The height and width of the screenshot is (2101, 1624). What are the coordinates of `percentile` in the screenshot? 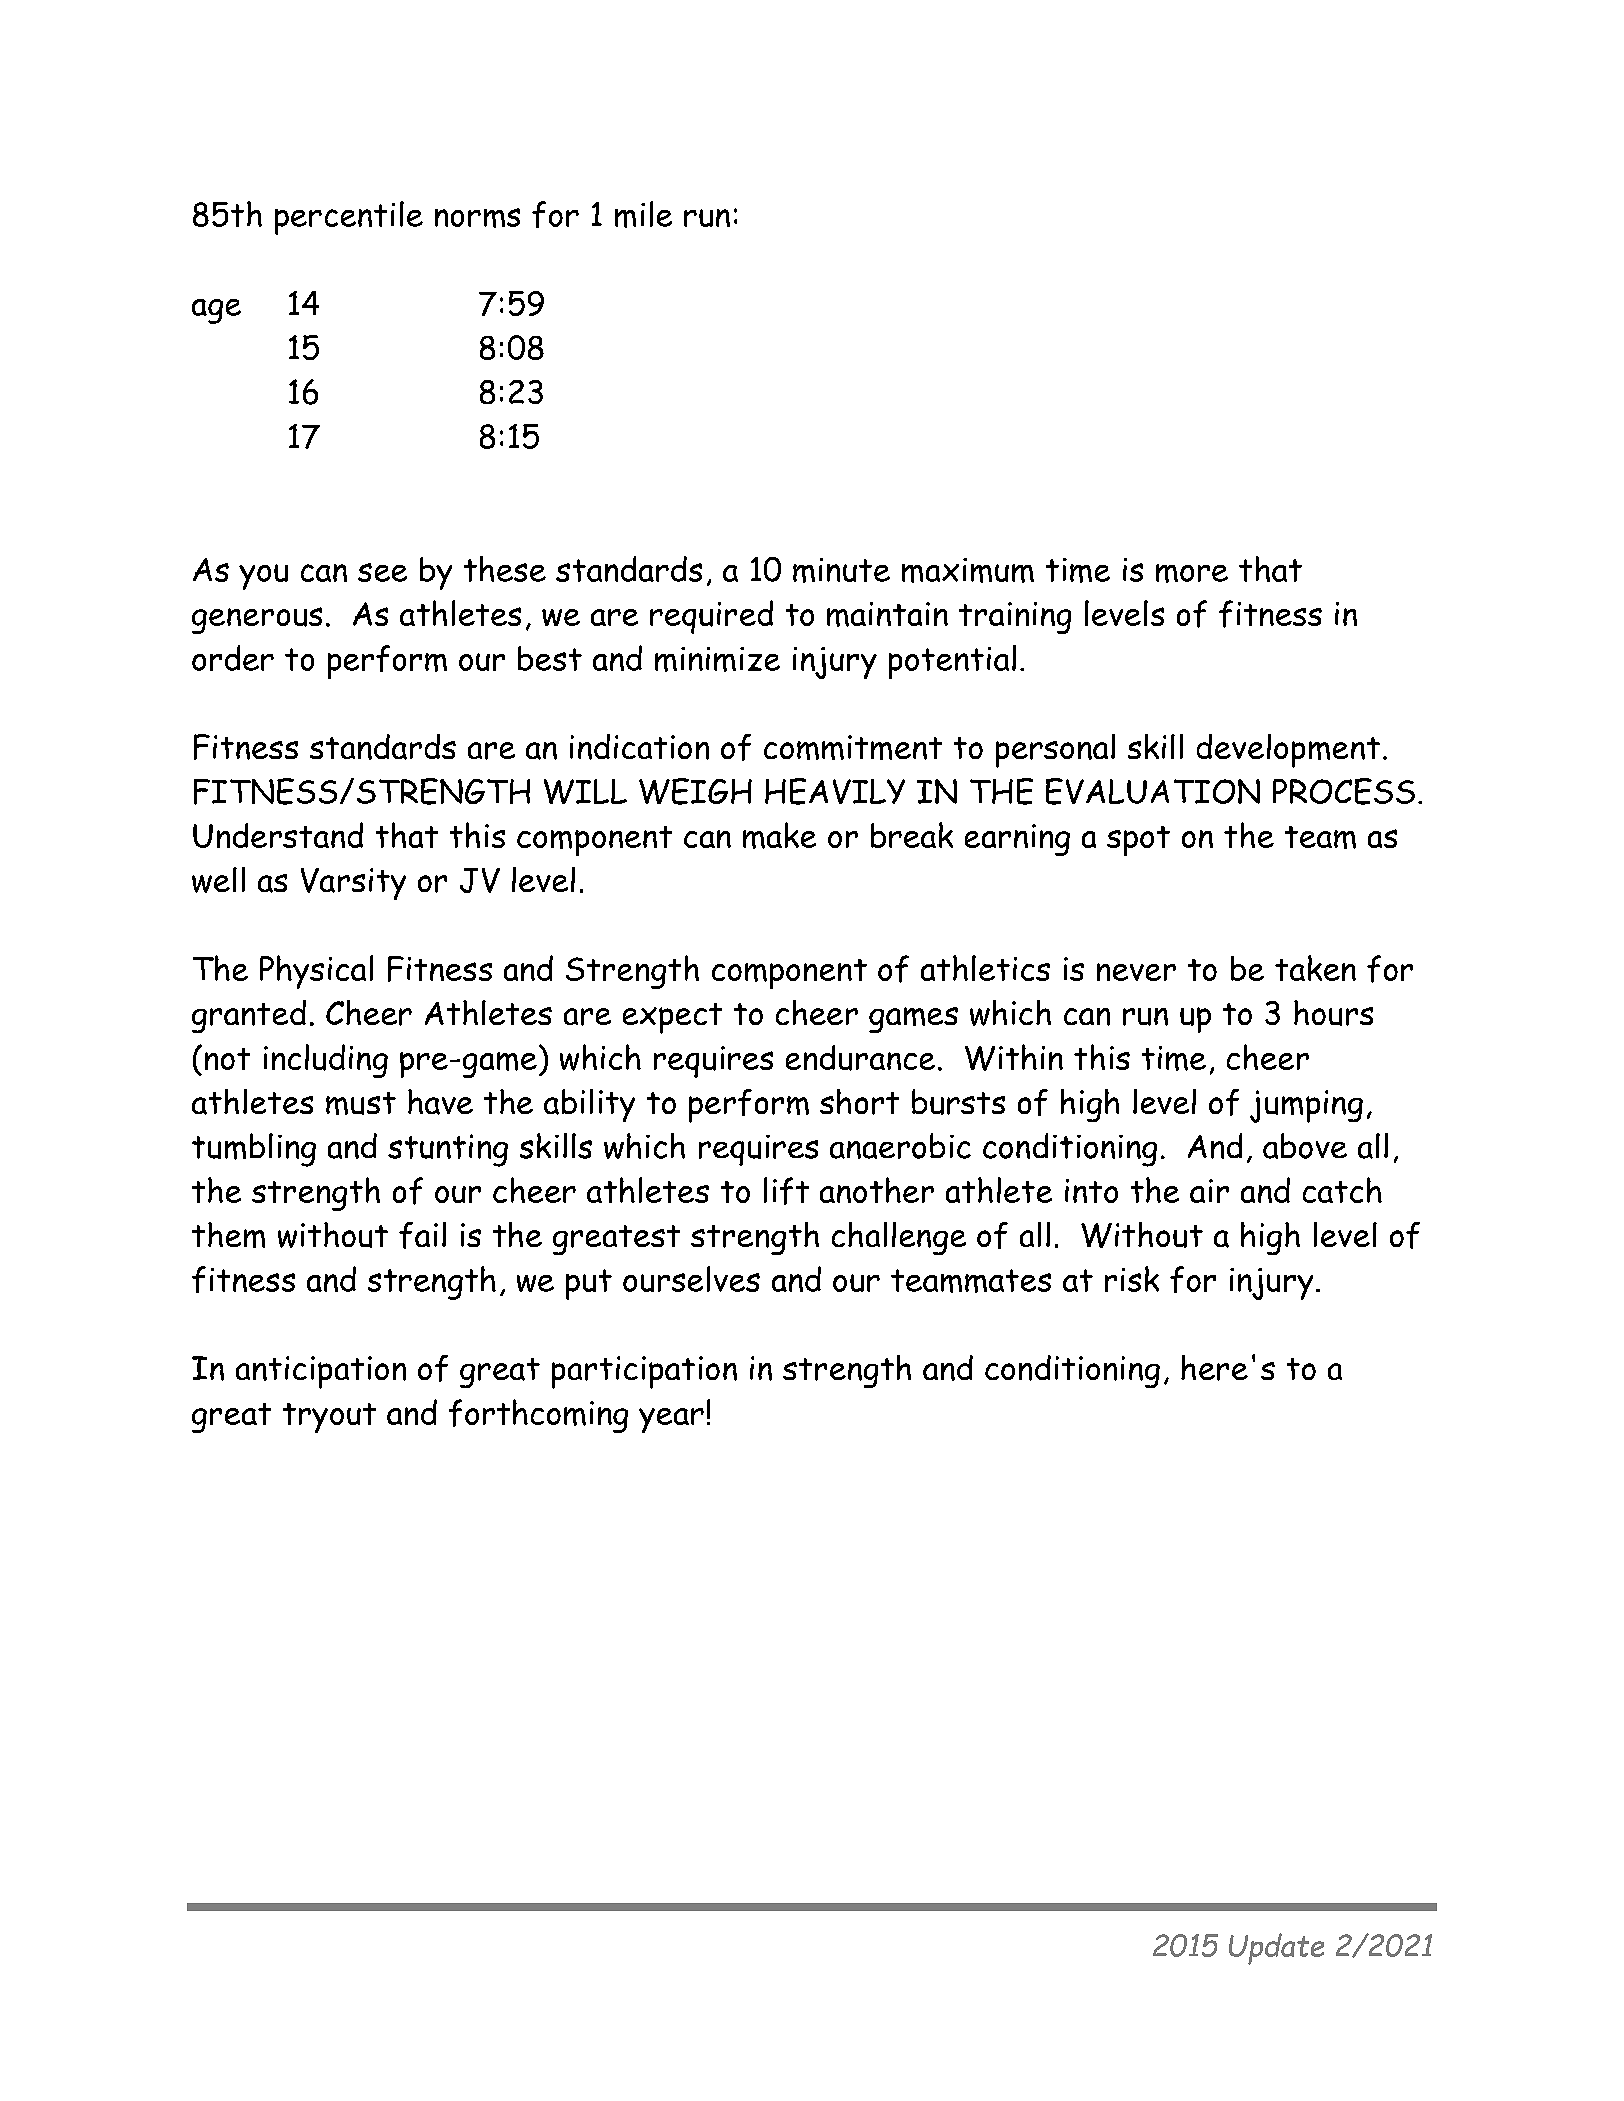 It's located at (349, 218).
